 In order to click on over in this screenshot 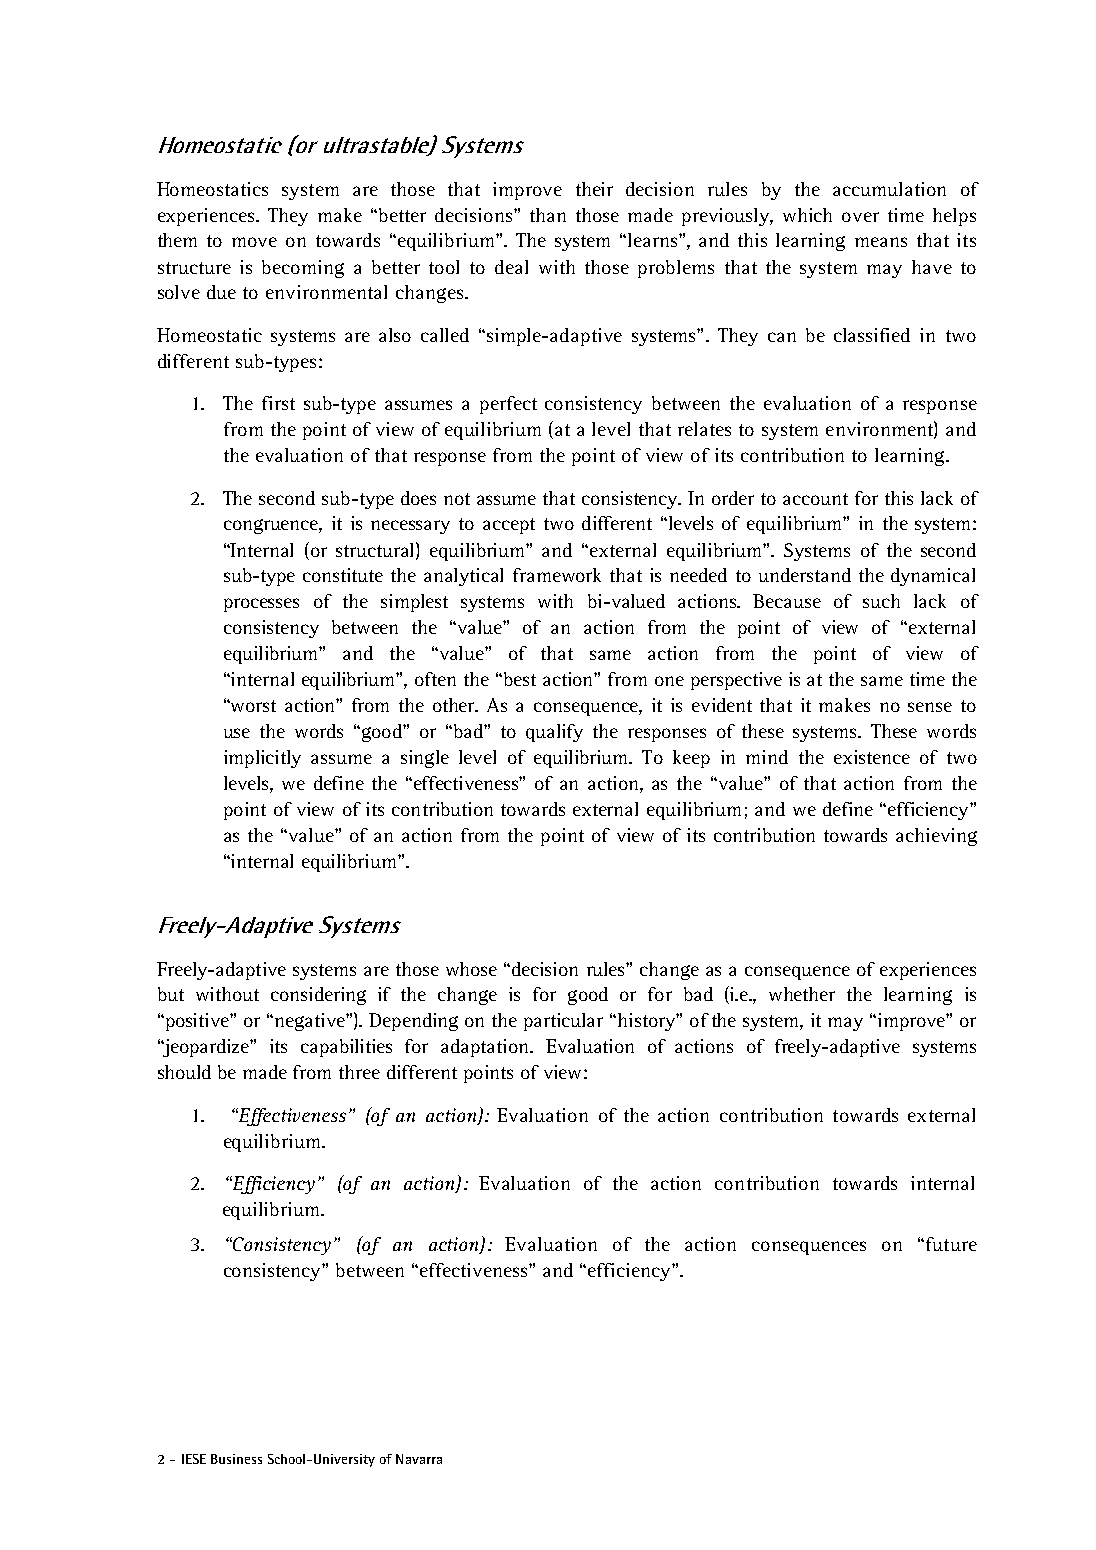, I will do `click(860, 217)`.
